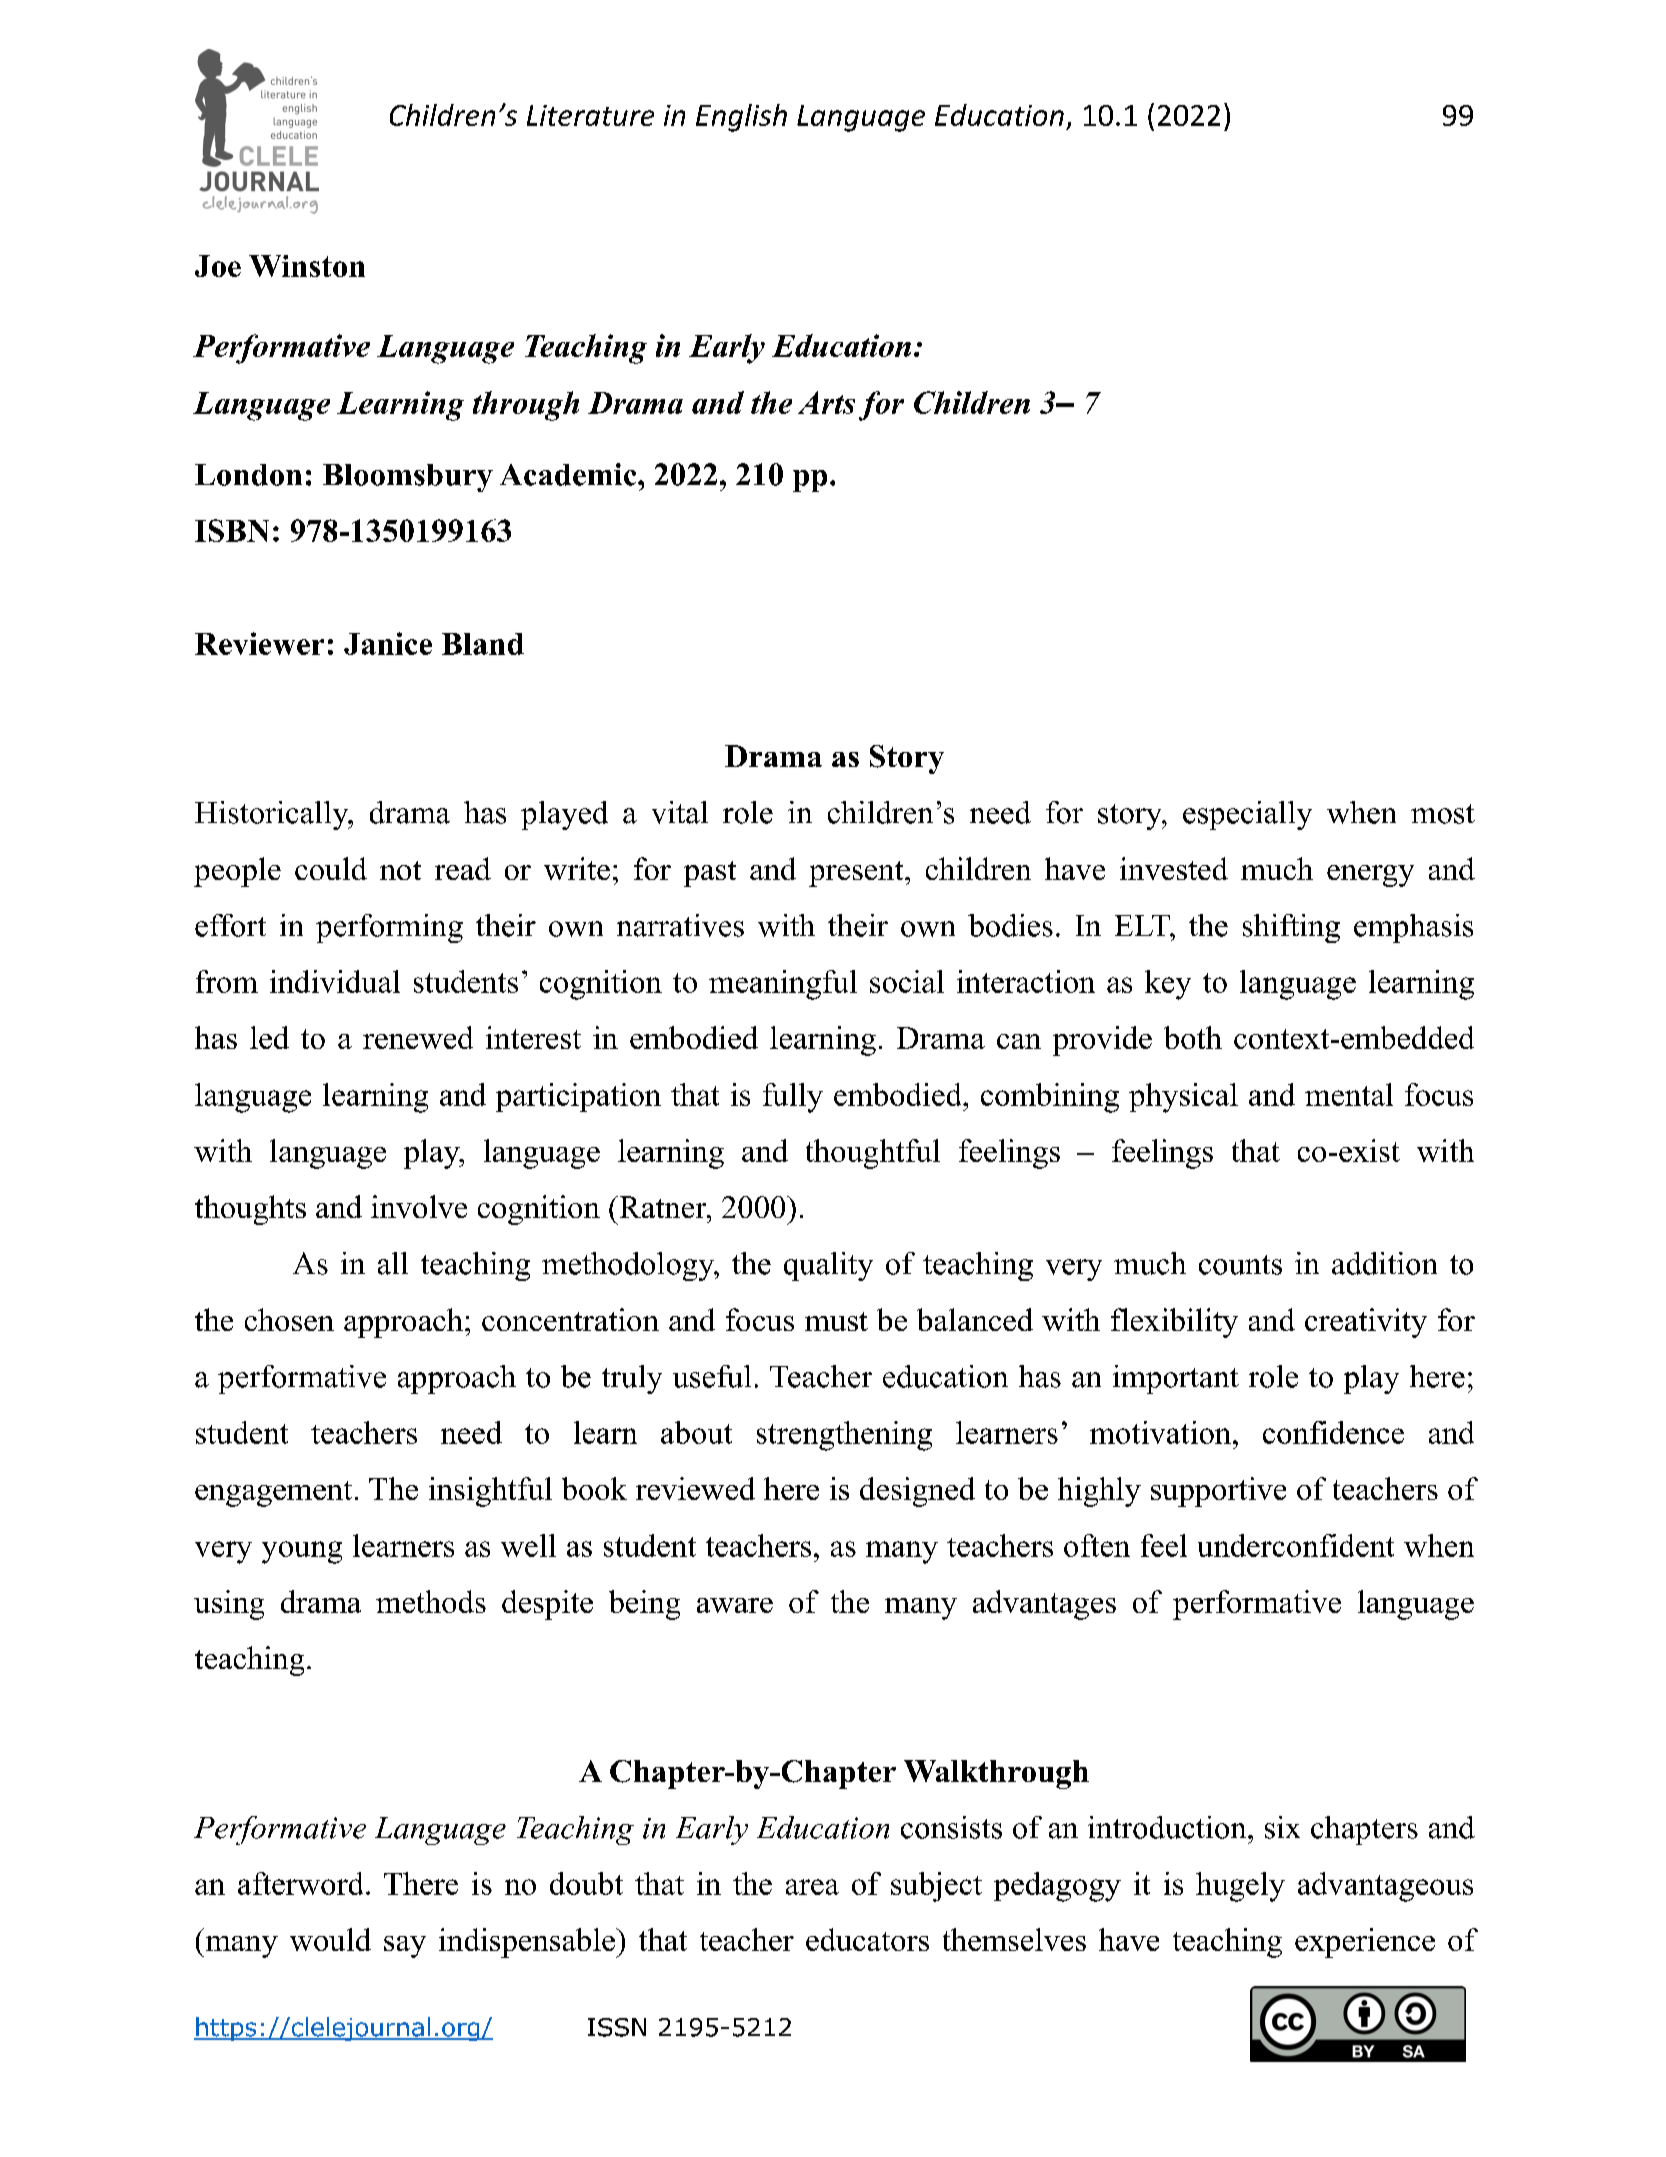 This page has height=2157, width=1666. Describe the element at coordinates (793, 1098) in the page. I see `fully` at that location.
